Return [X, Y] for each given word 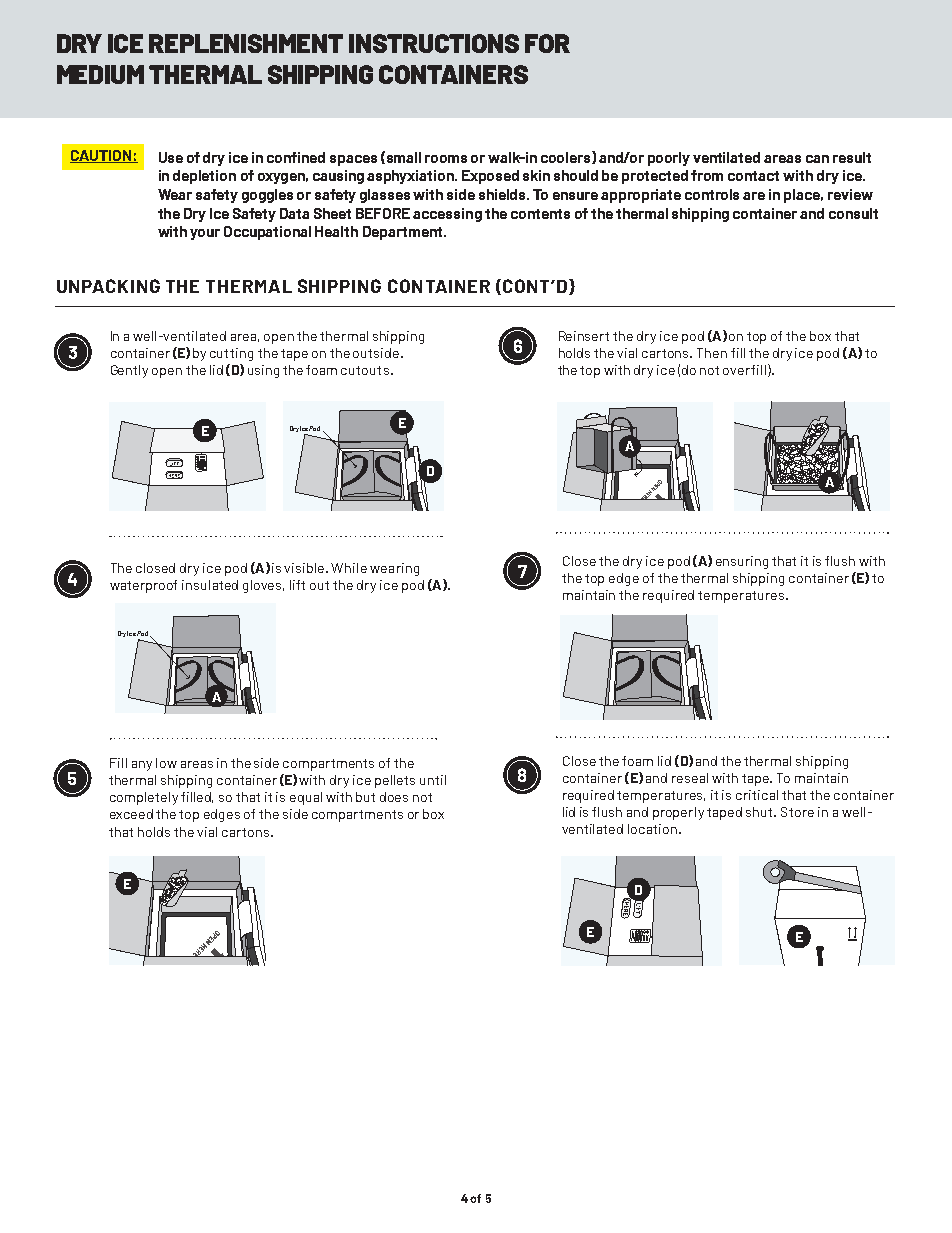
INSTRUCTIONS [434, 43]
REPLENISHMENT [246, 43]
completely [144, 798]
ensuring [742, 562]
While [349, 568]
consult [853, 213]
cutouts [365, 370]
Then [712, 353]
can [817, 159]
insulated [210, 585]
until [433, 780]
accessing [447, 215]
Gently [129, 371]
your [205, 234]
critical [757, 795]
